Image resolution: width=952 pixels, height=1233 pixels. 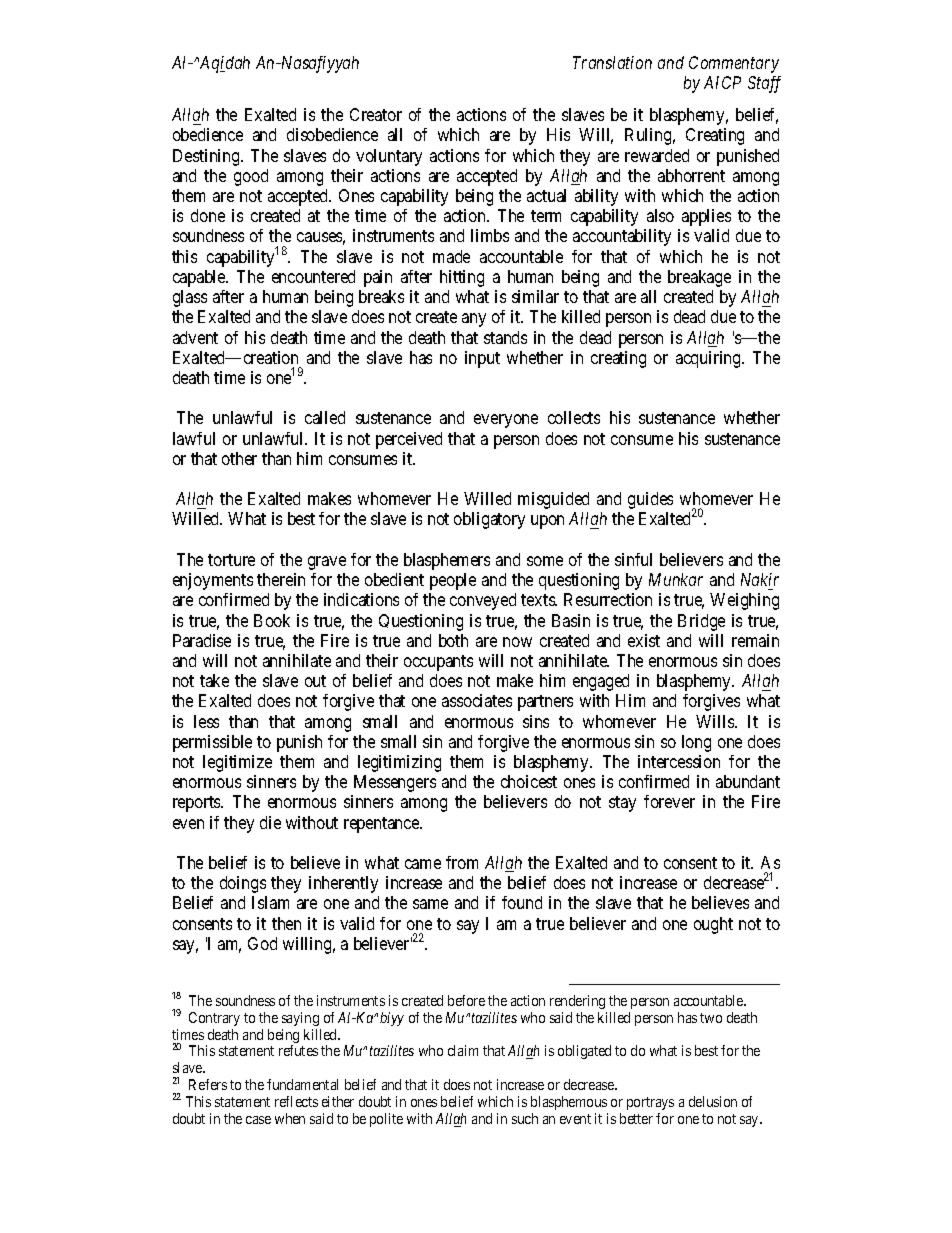 What do you see at coordinates (251, 177) in the image?
I see `good` at bounding box center [251, 177].
